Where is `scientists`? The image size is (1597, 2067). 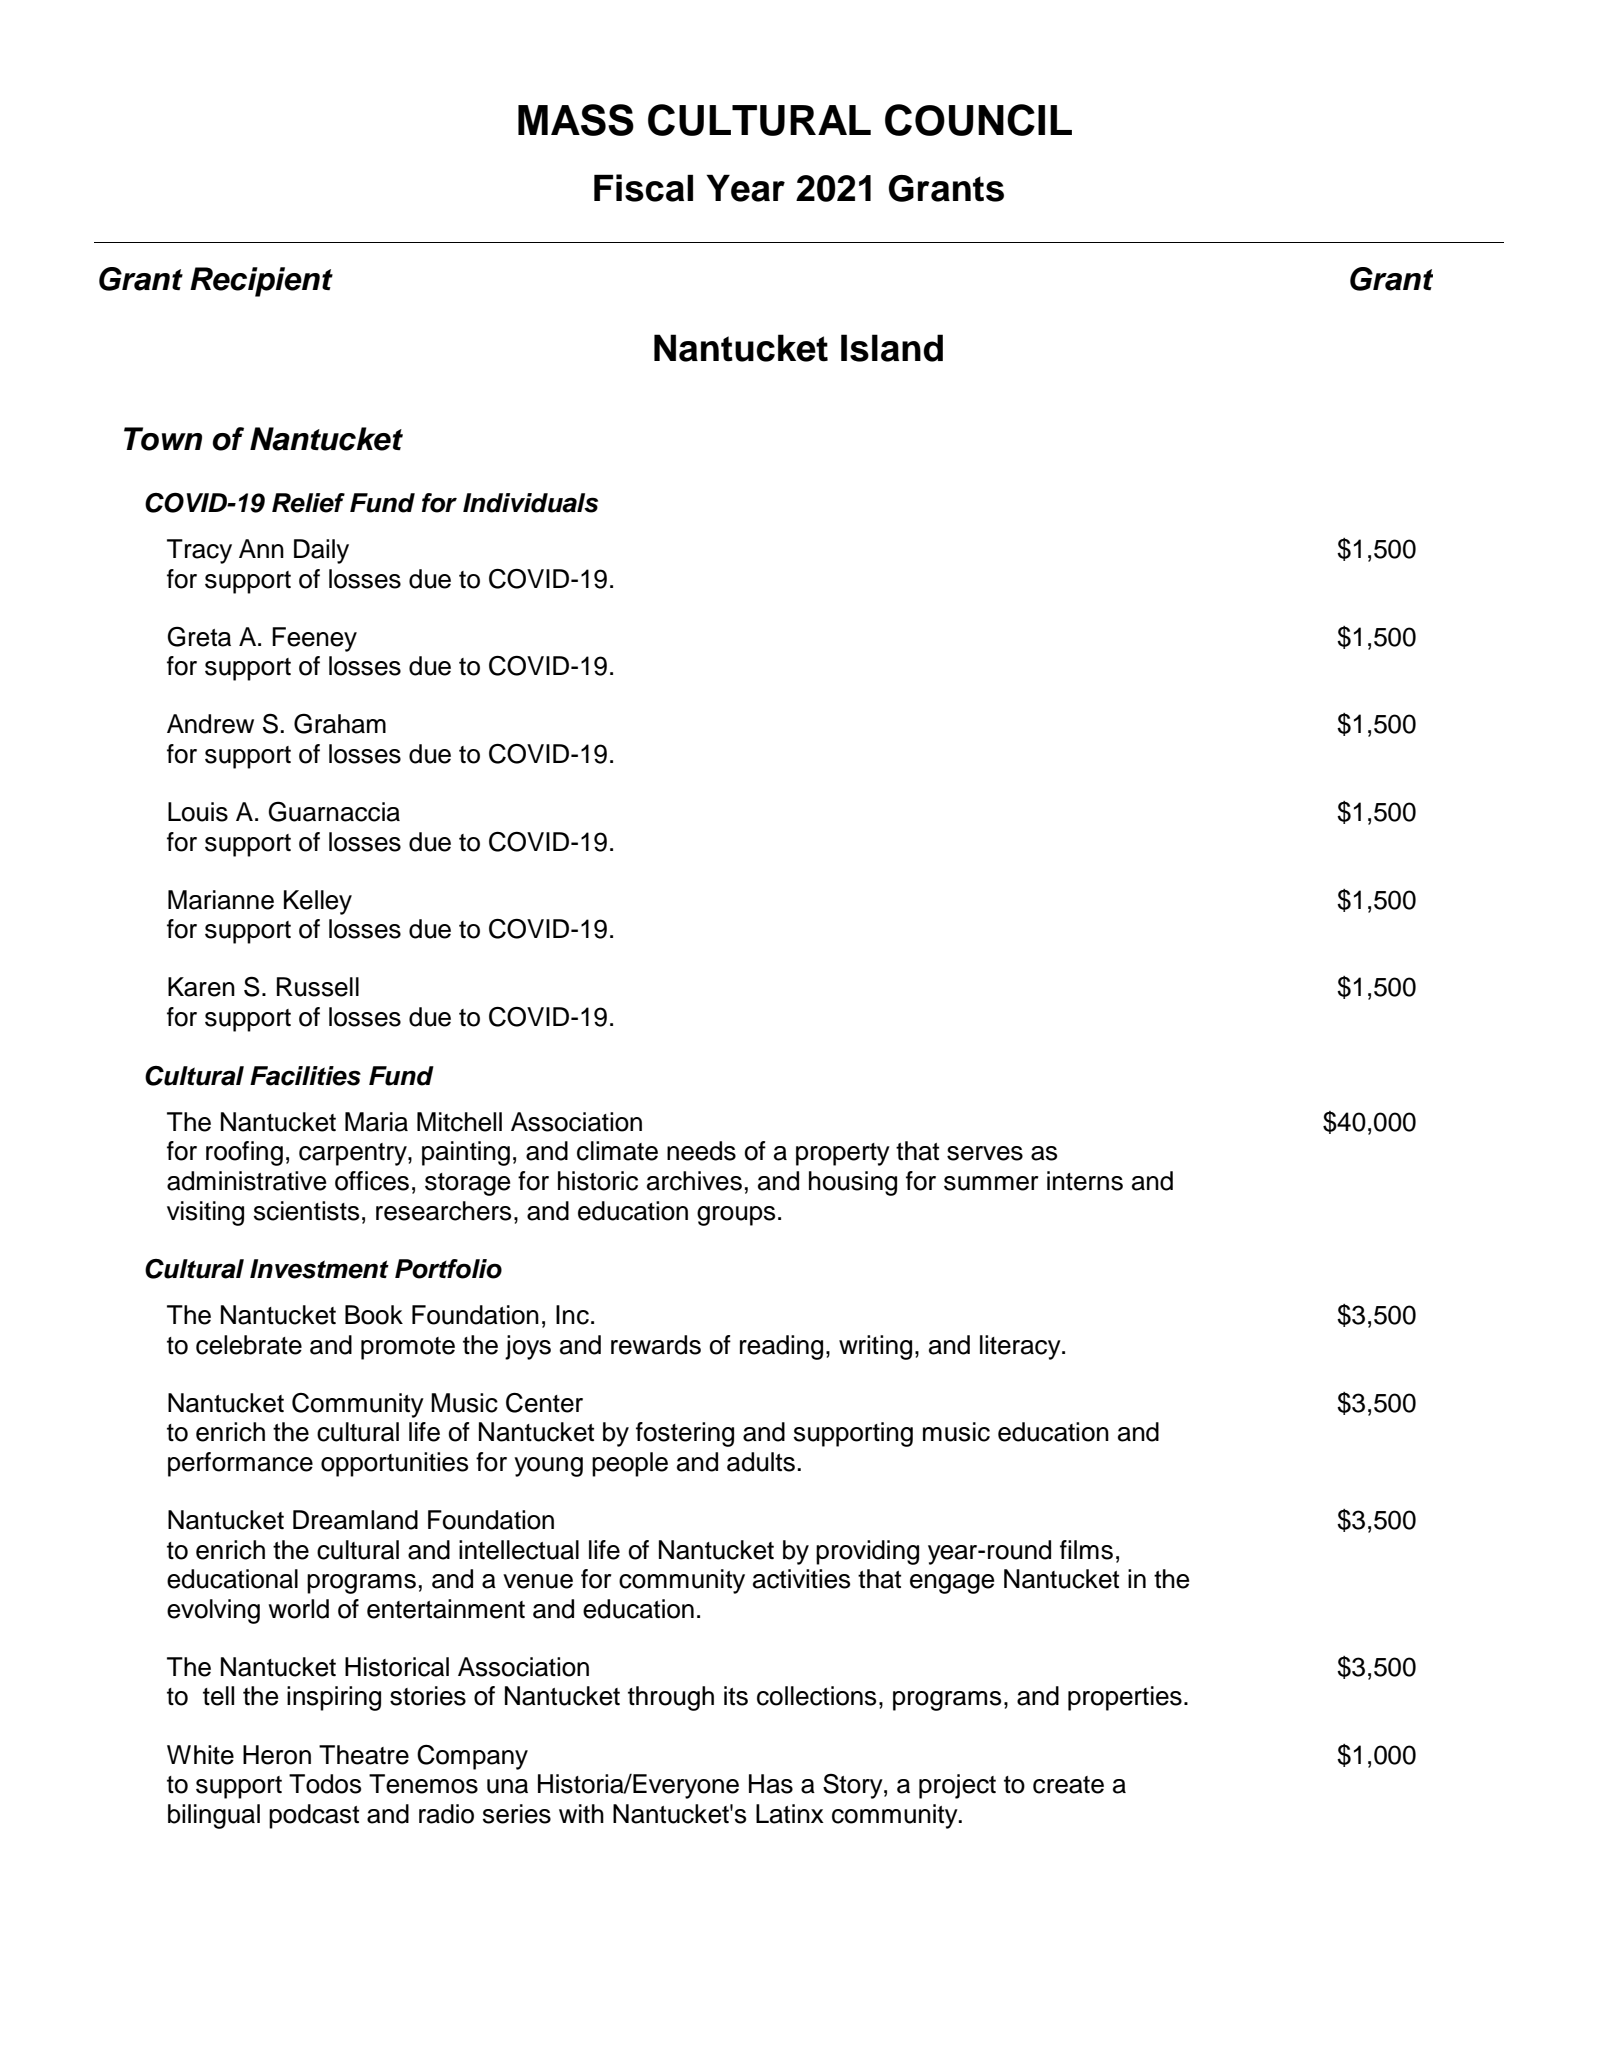
scientists is located at coordinates (306, 1211).
